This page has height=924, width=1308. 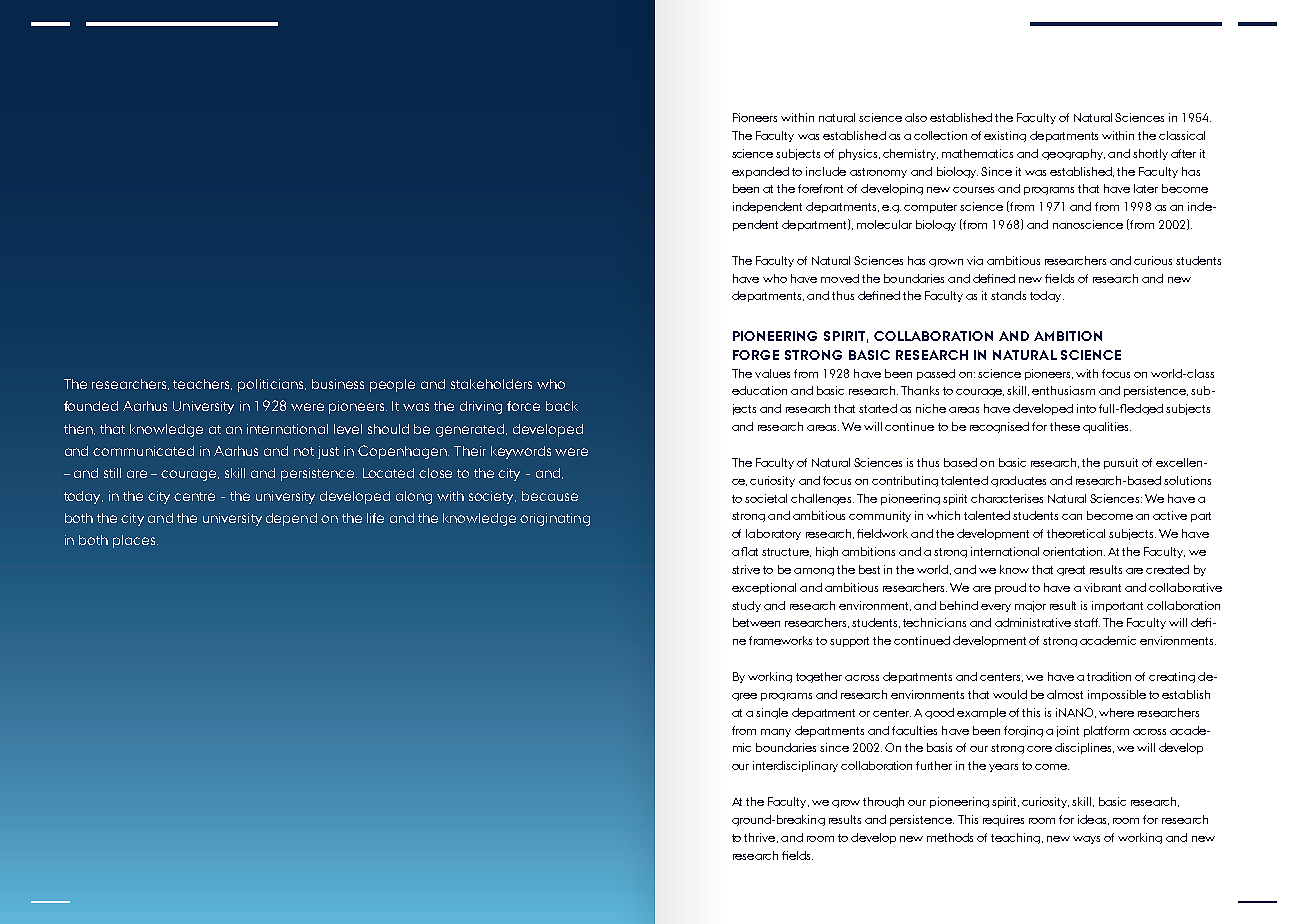 I want to click on graduates, so click(x=1018, y=481).
